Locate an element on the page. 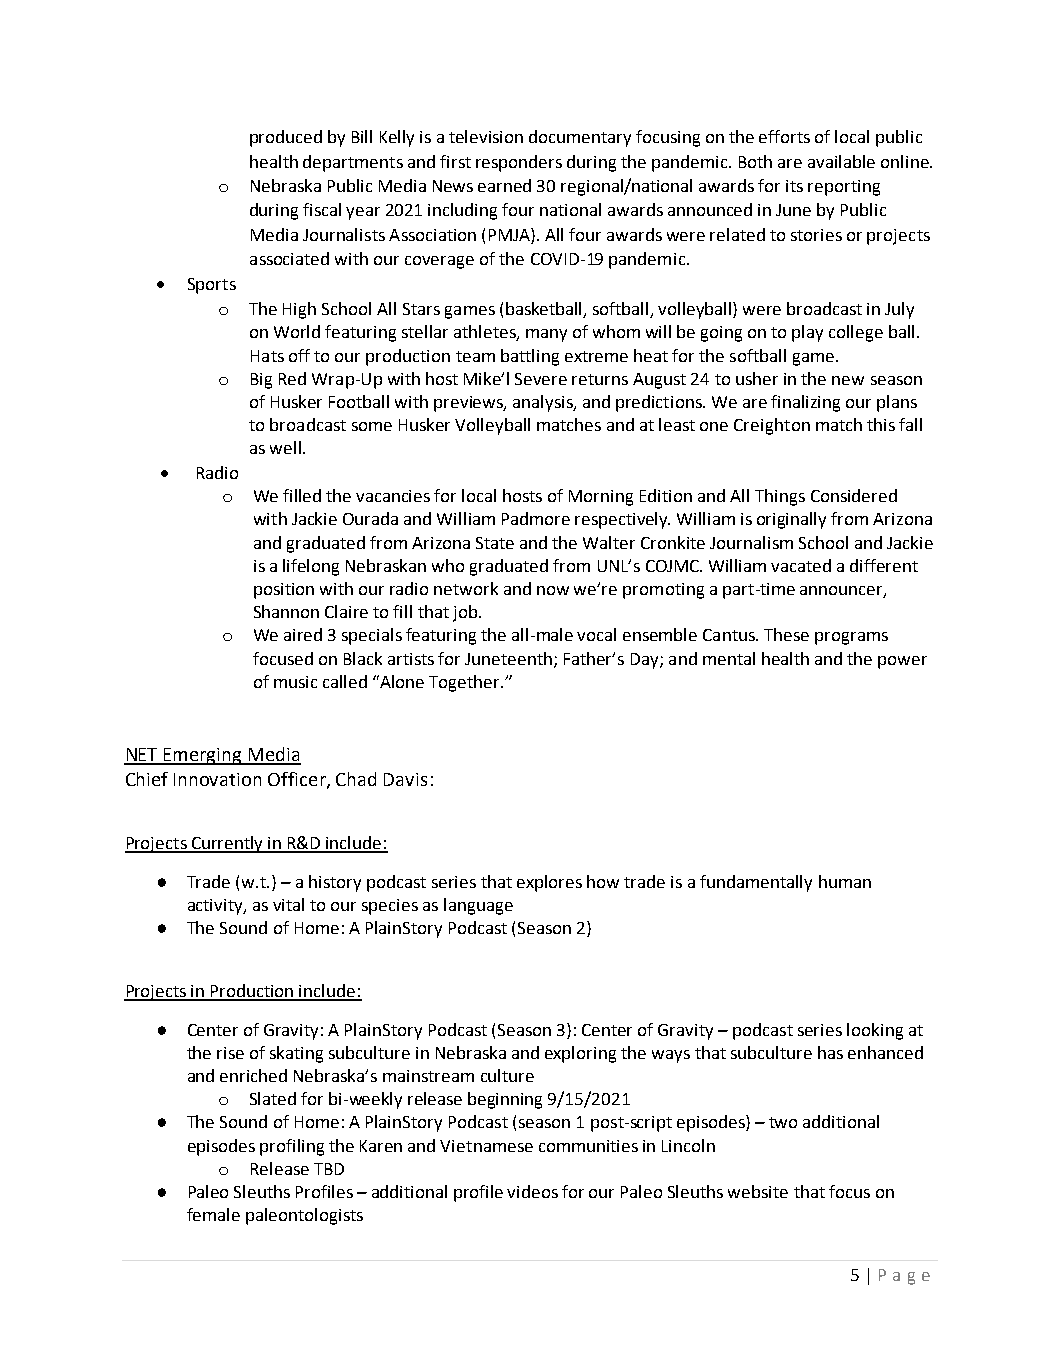  videos is located at coordinates (532, 1191).
